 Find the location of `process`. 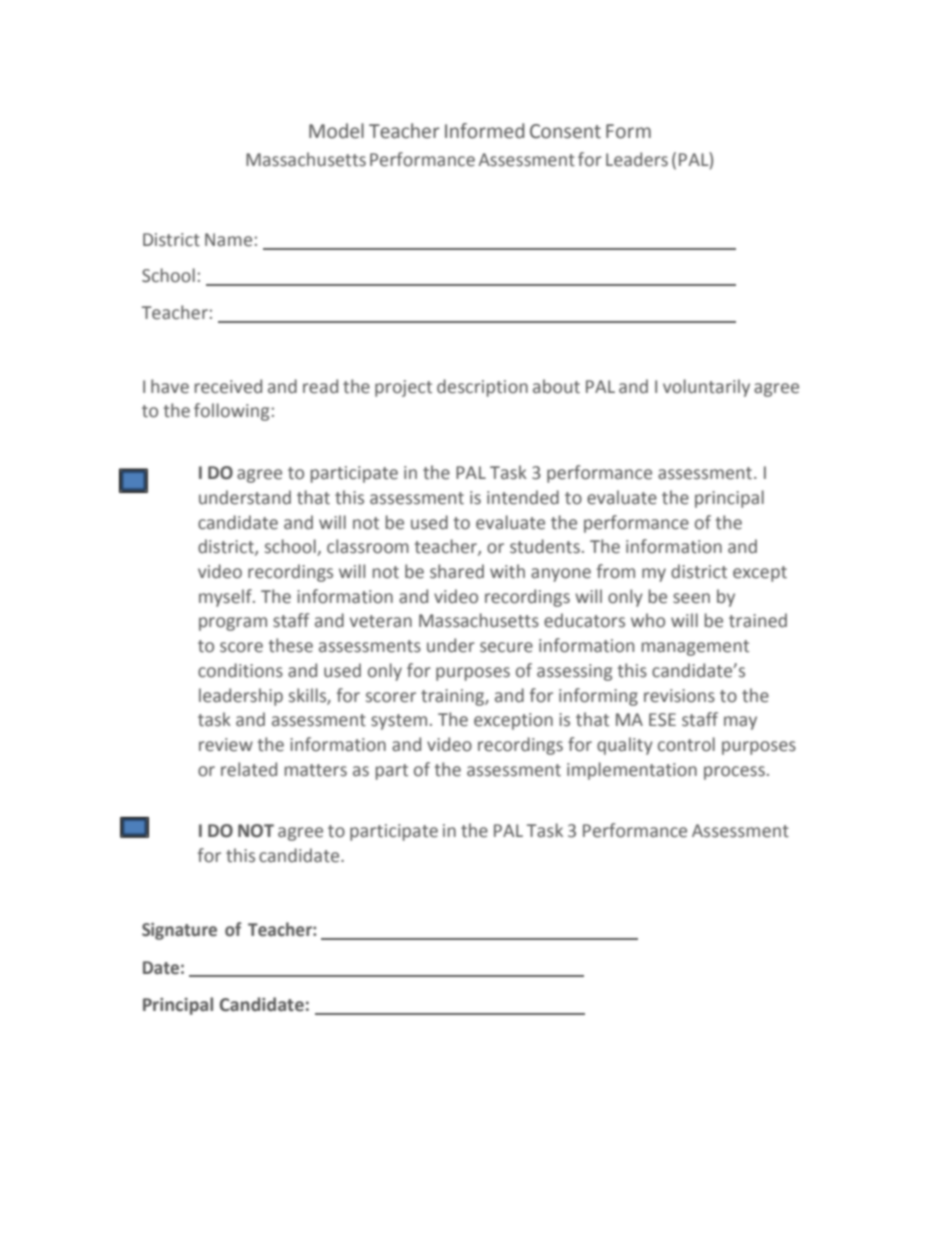

process is located at coordinates (734, 773).
